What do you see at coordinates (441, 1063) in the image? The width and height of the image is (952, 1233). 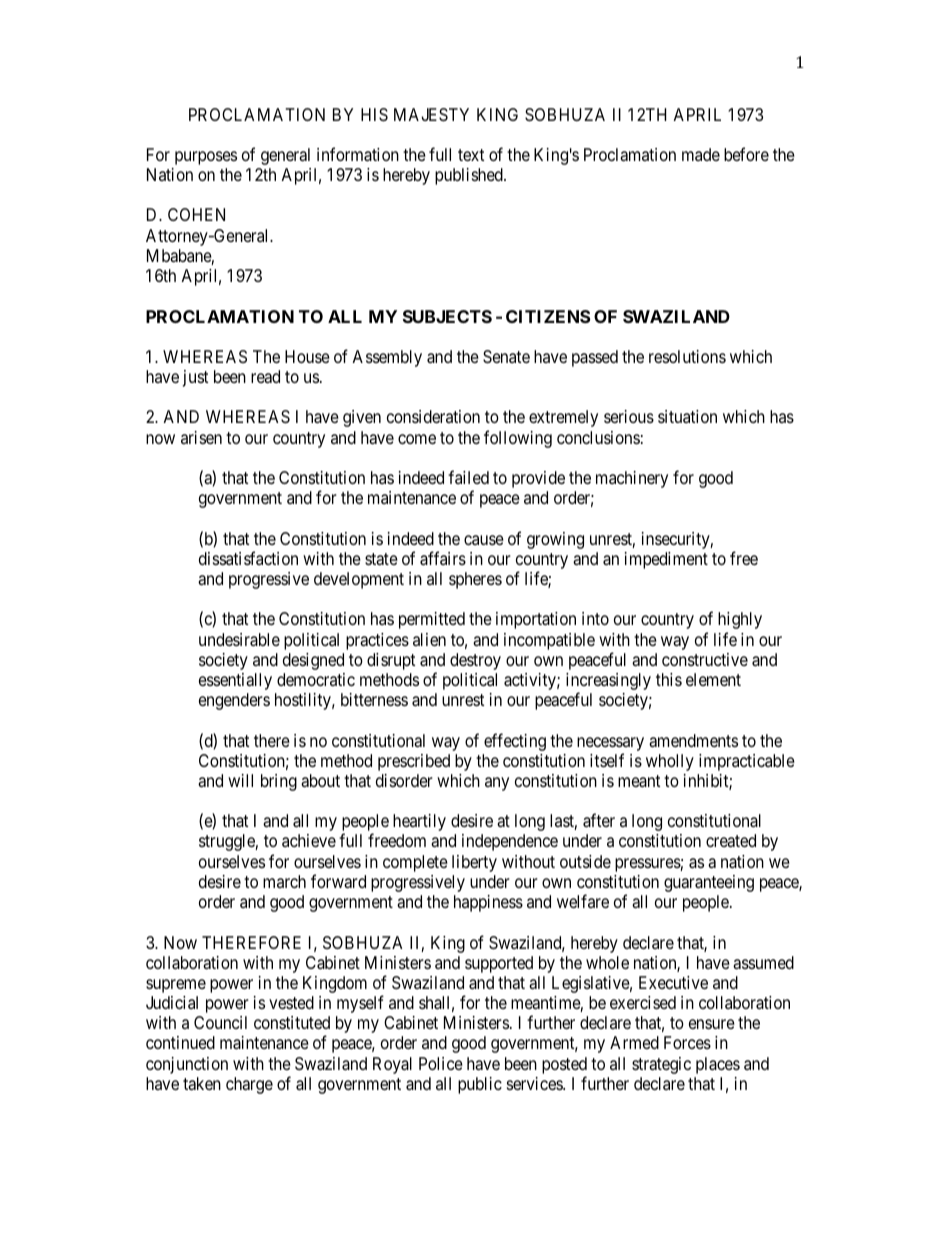 I see `Police` at bounding box center [441, 1063].
